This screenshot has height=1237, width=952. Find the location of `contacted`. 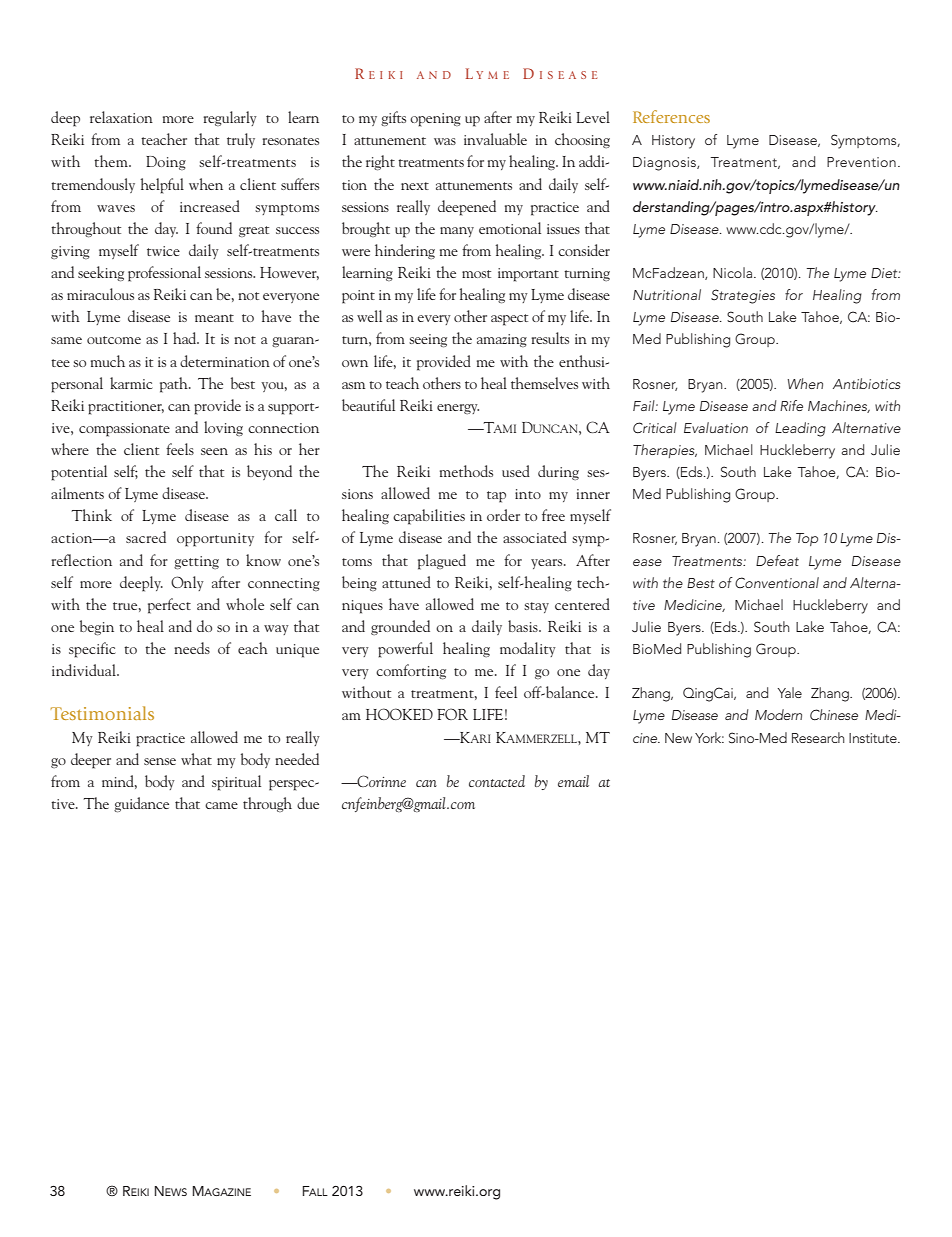

contacted is located at coordinates (497, 781).
